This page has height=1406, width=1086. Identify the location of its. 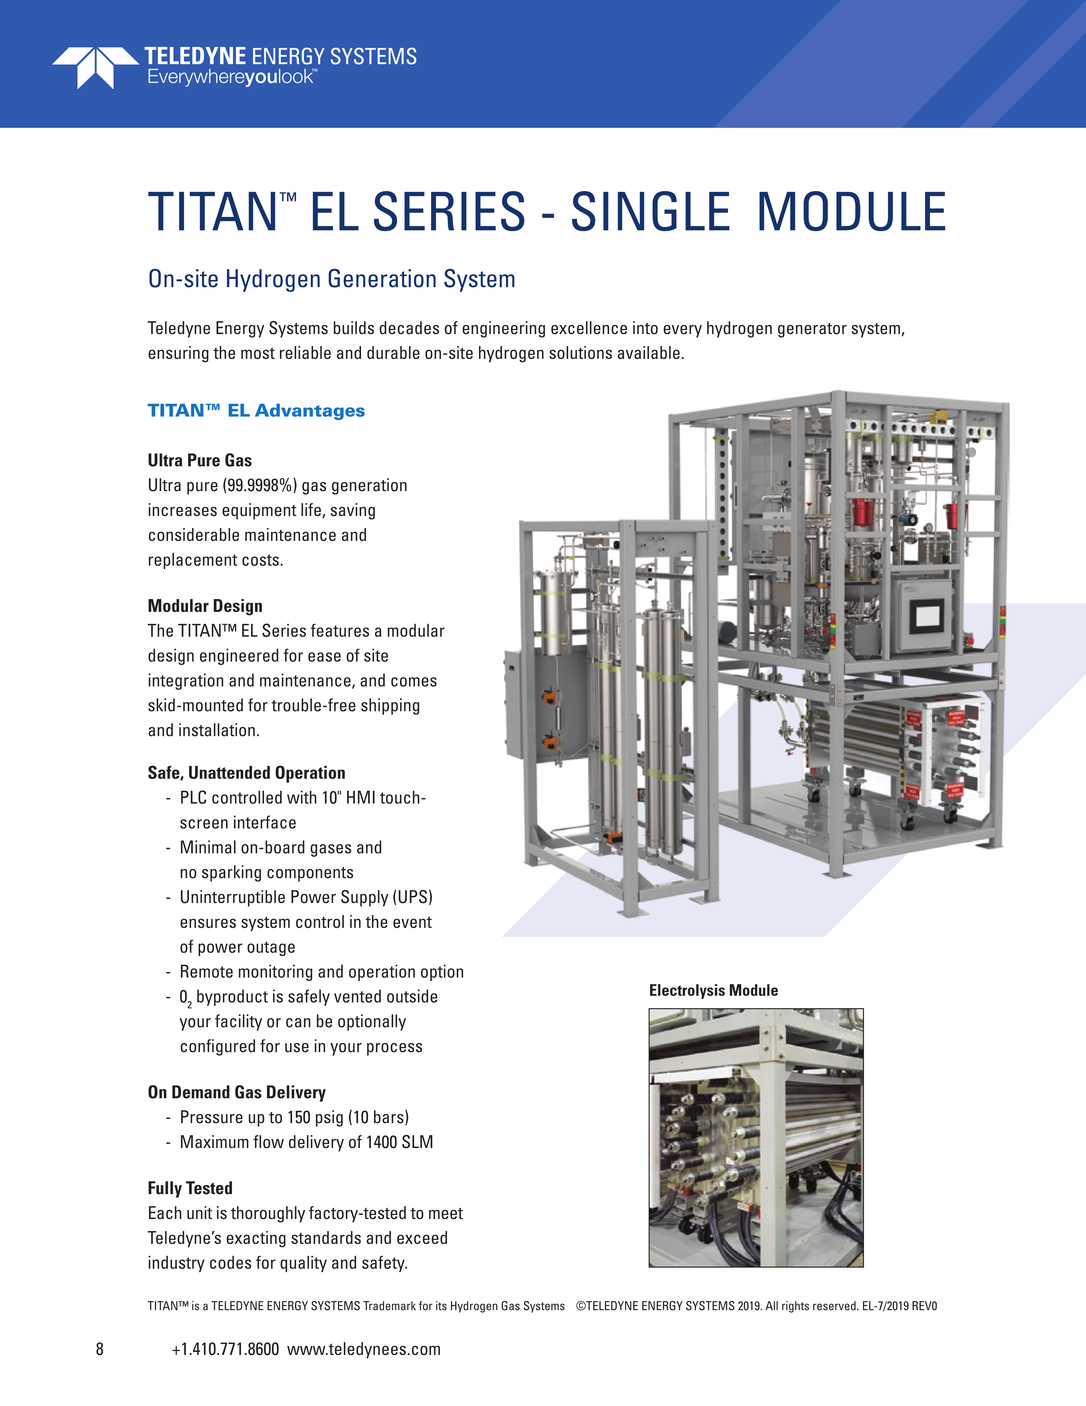
(441, 1306).
